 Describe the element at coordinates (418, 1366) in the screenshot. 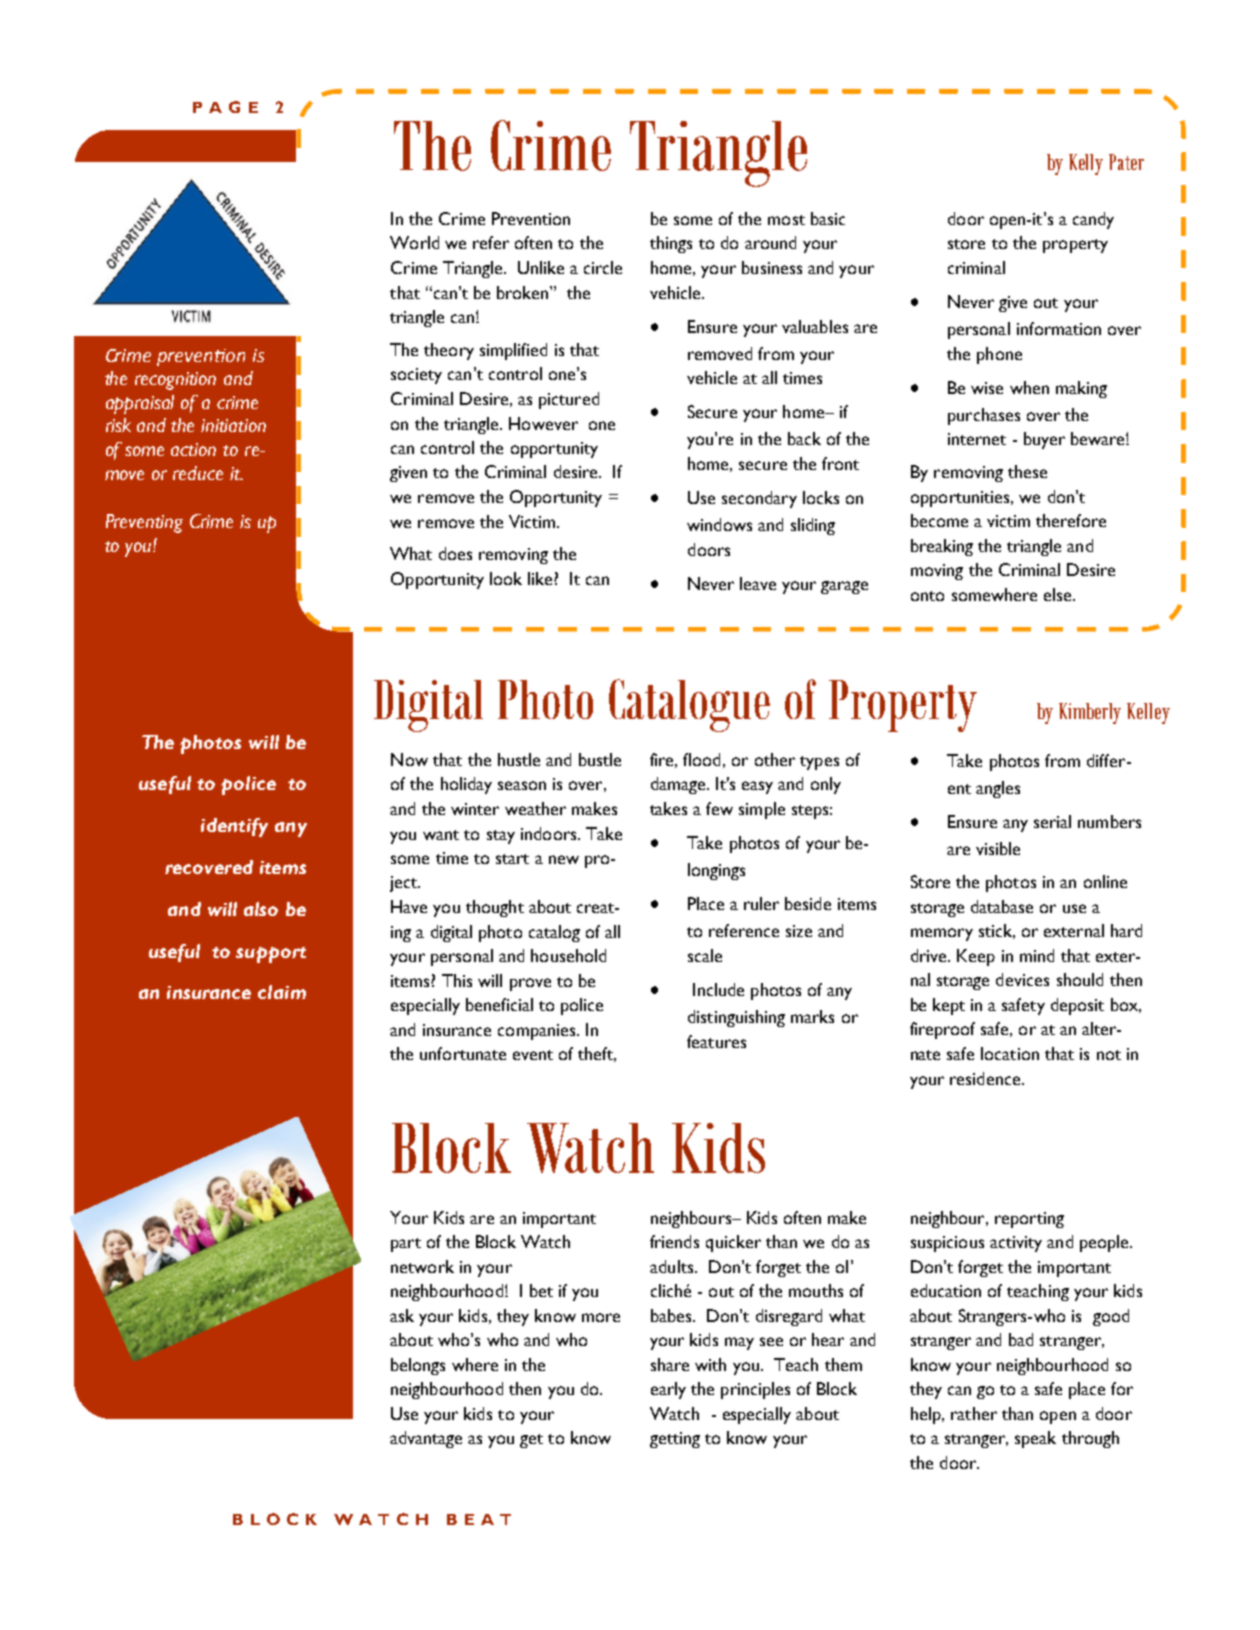

I see `belongs` at that location.
